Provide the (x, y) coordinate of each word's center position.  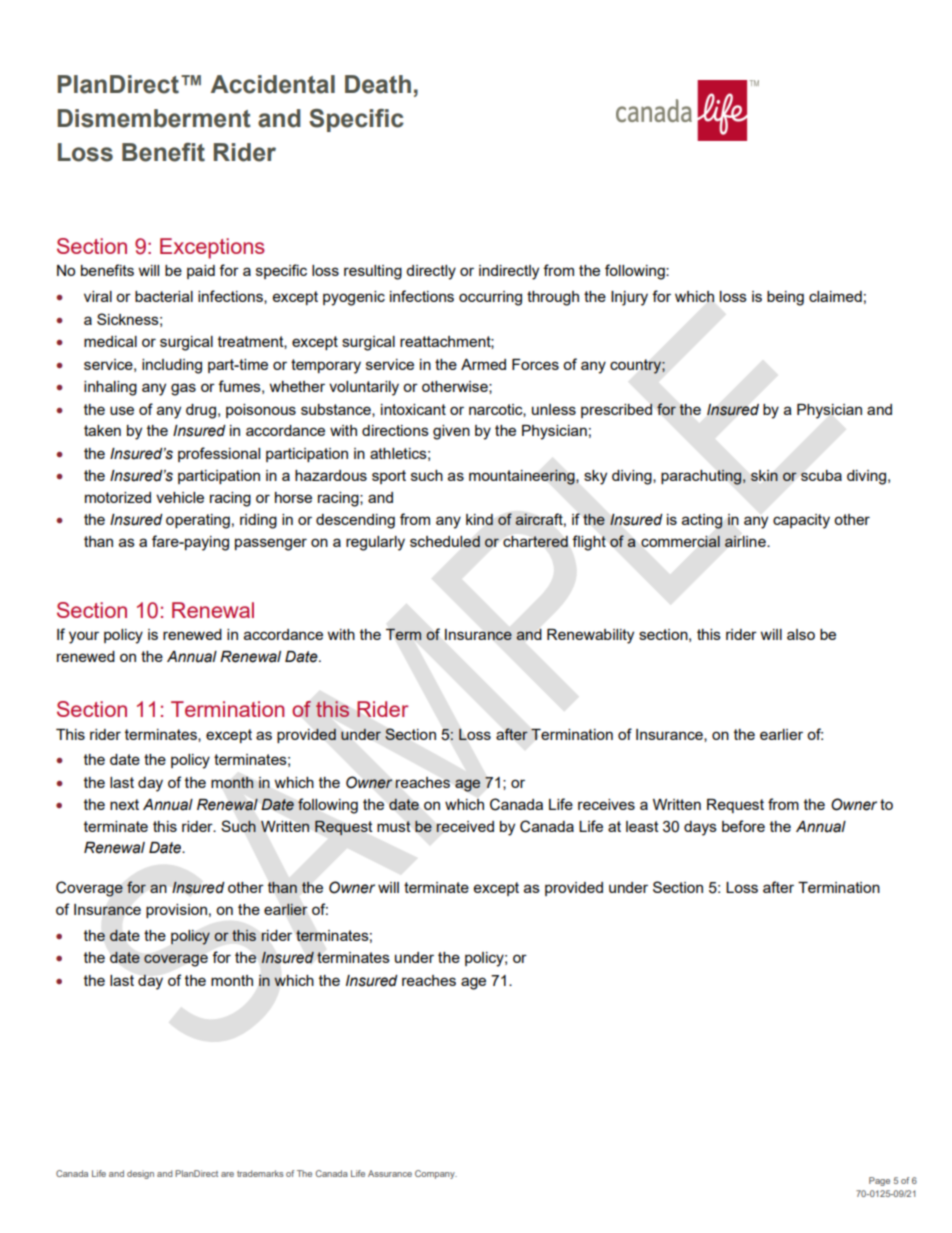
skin (764, 475)
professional (219, 454)
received (465, 826)
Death (378, 84)
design (140, 1174)
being (785, 298)
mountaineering (523, 477)
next (124, 804)
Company (436, 1174)
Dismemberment (154, 118)
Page (879, 1181)
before (743, 826)
